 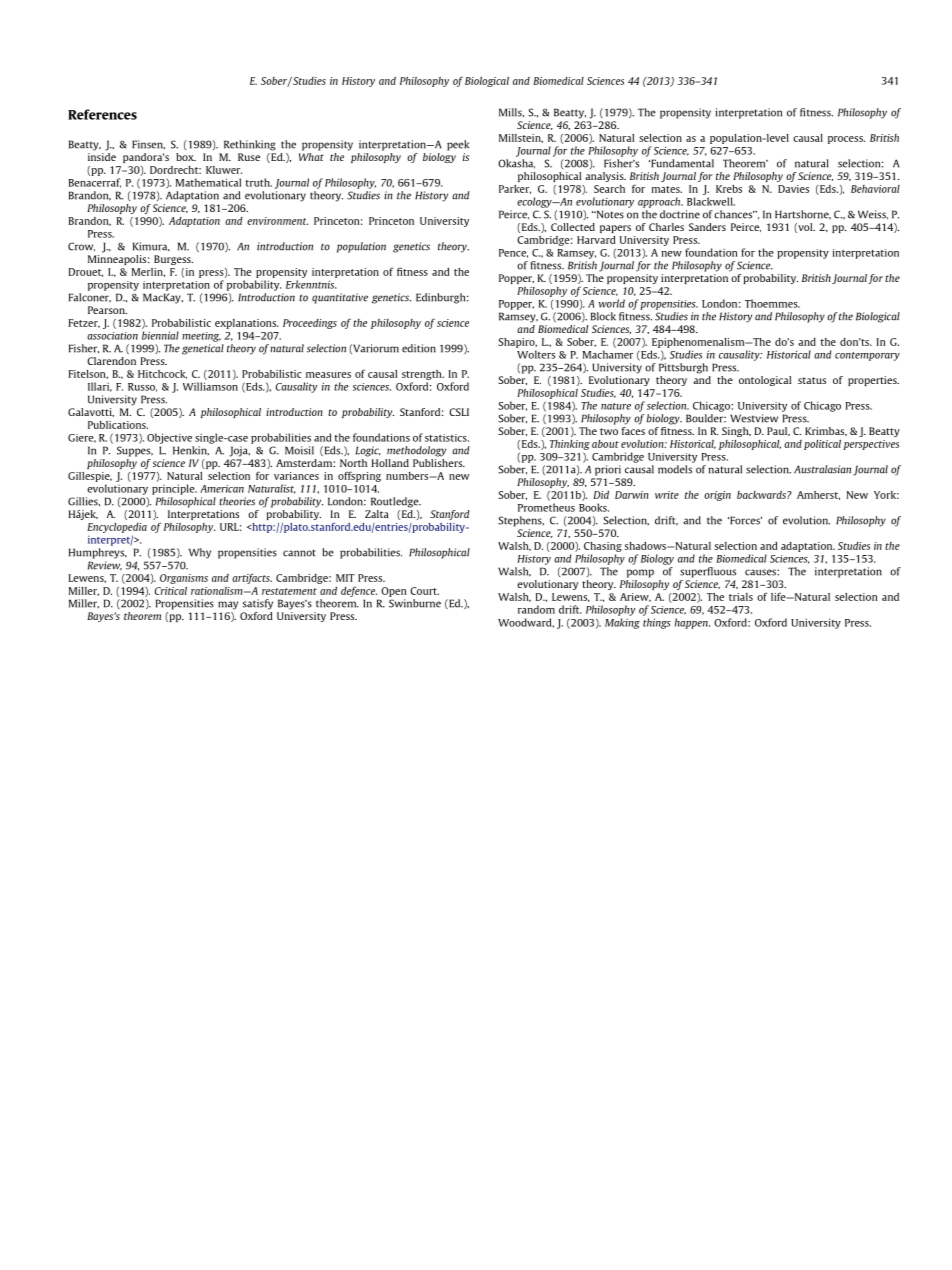 I want to click on Davies, so click(x=793, y=189).
